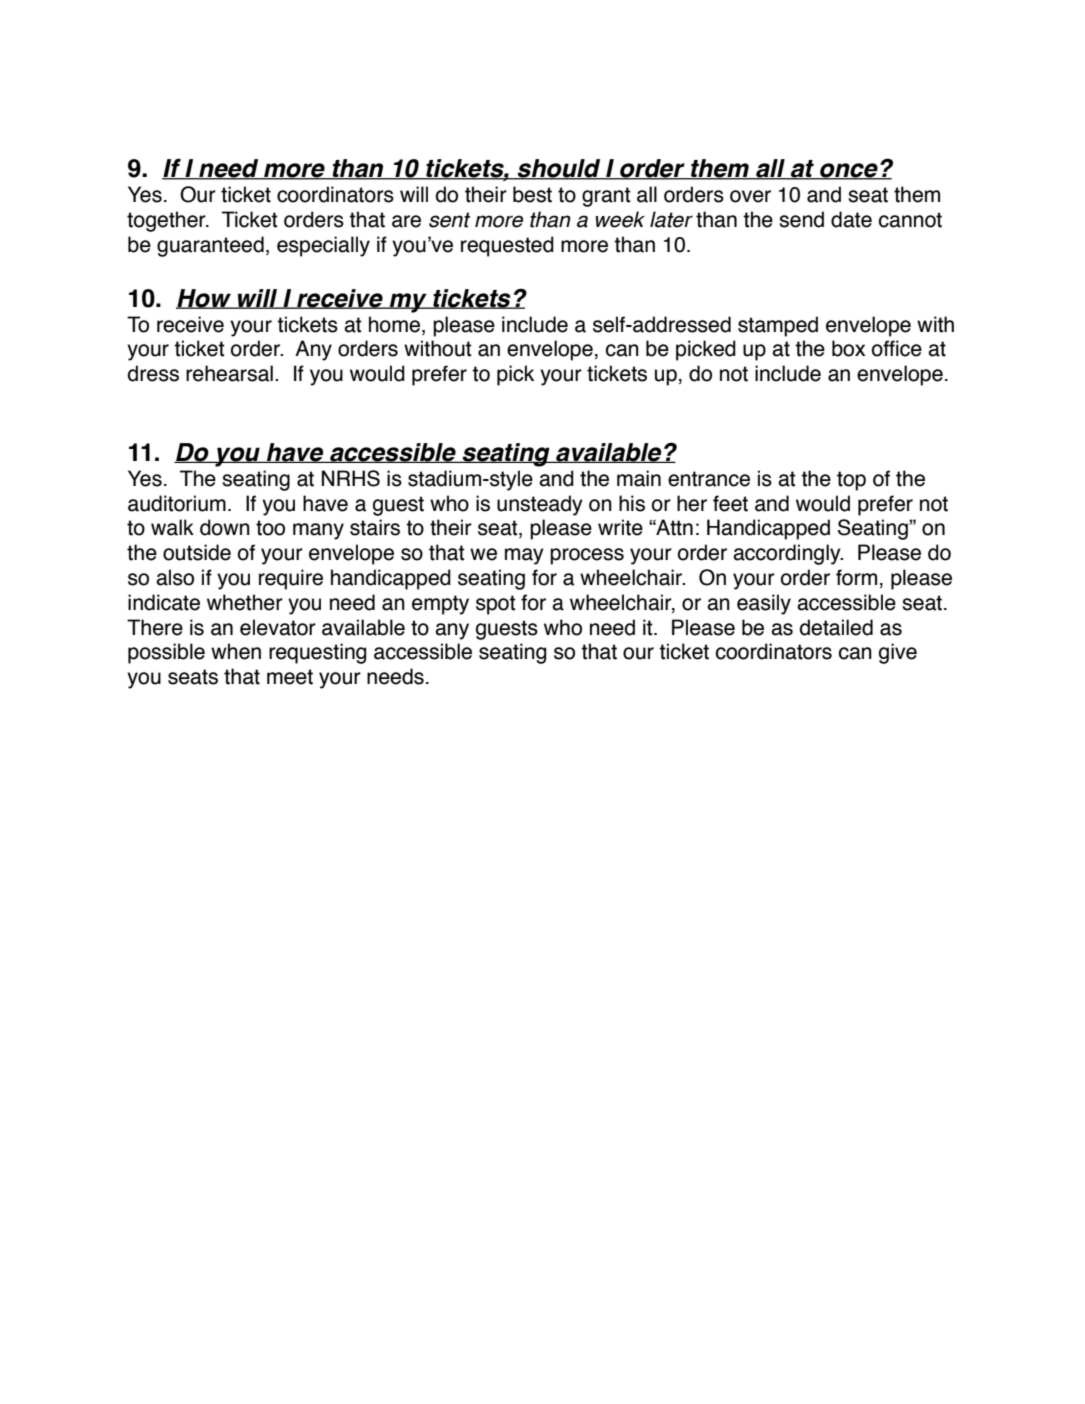 This document has width=1085, height=1404. What do you see at coordinates (524, 556) in the document?
I see `may` at bounding box center [524, 556].
